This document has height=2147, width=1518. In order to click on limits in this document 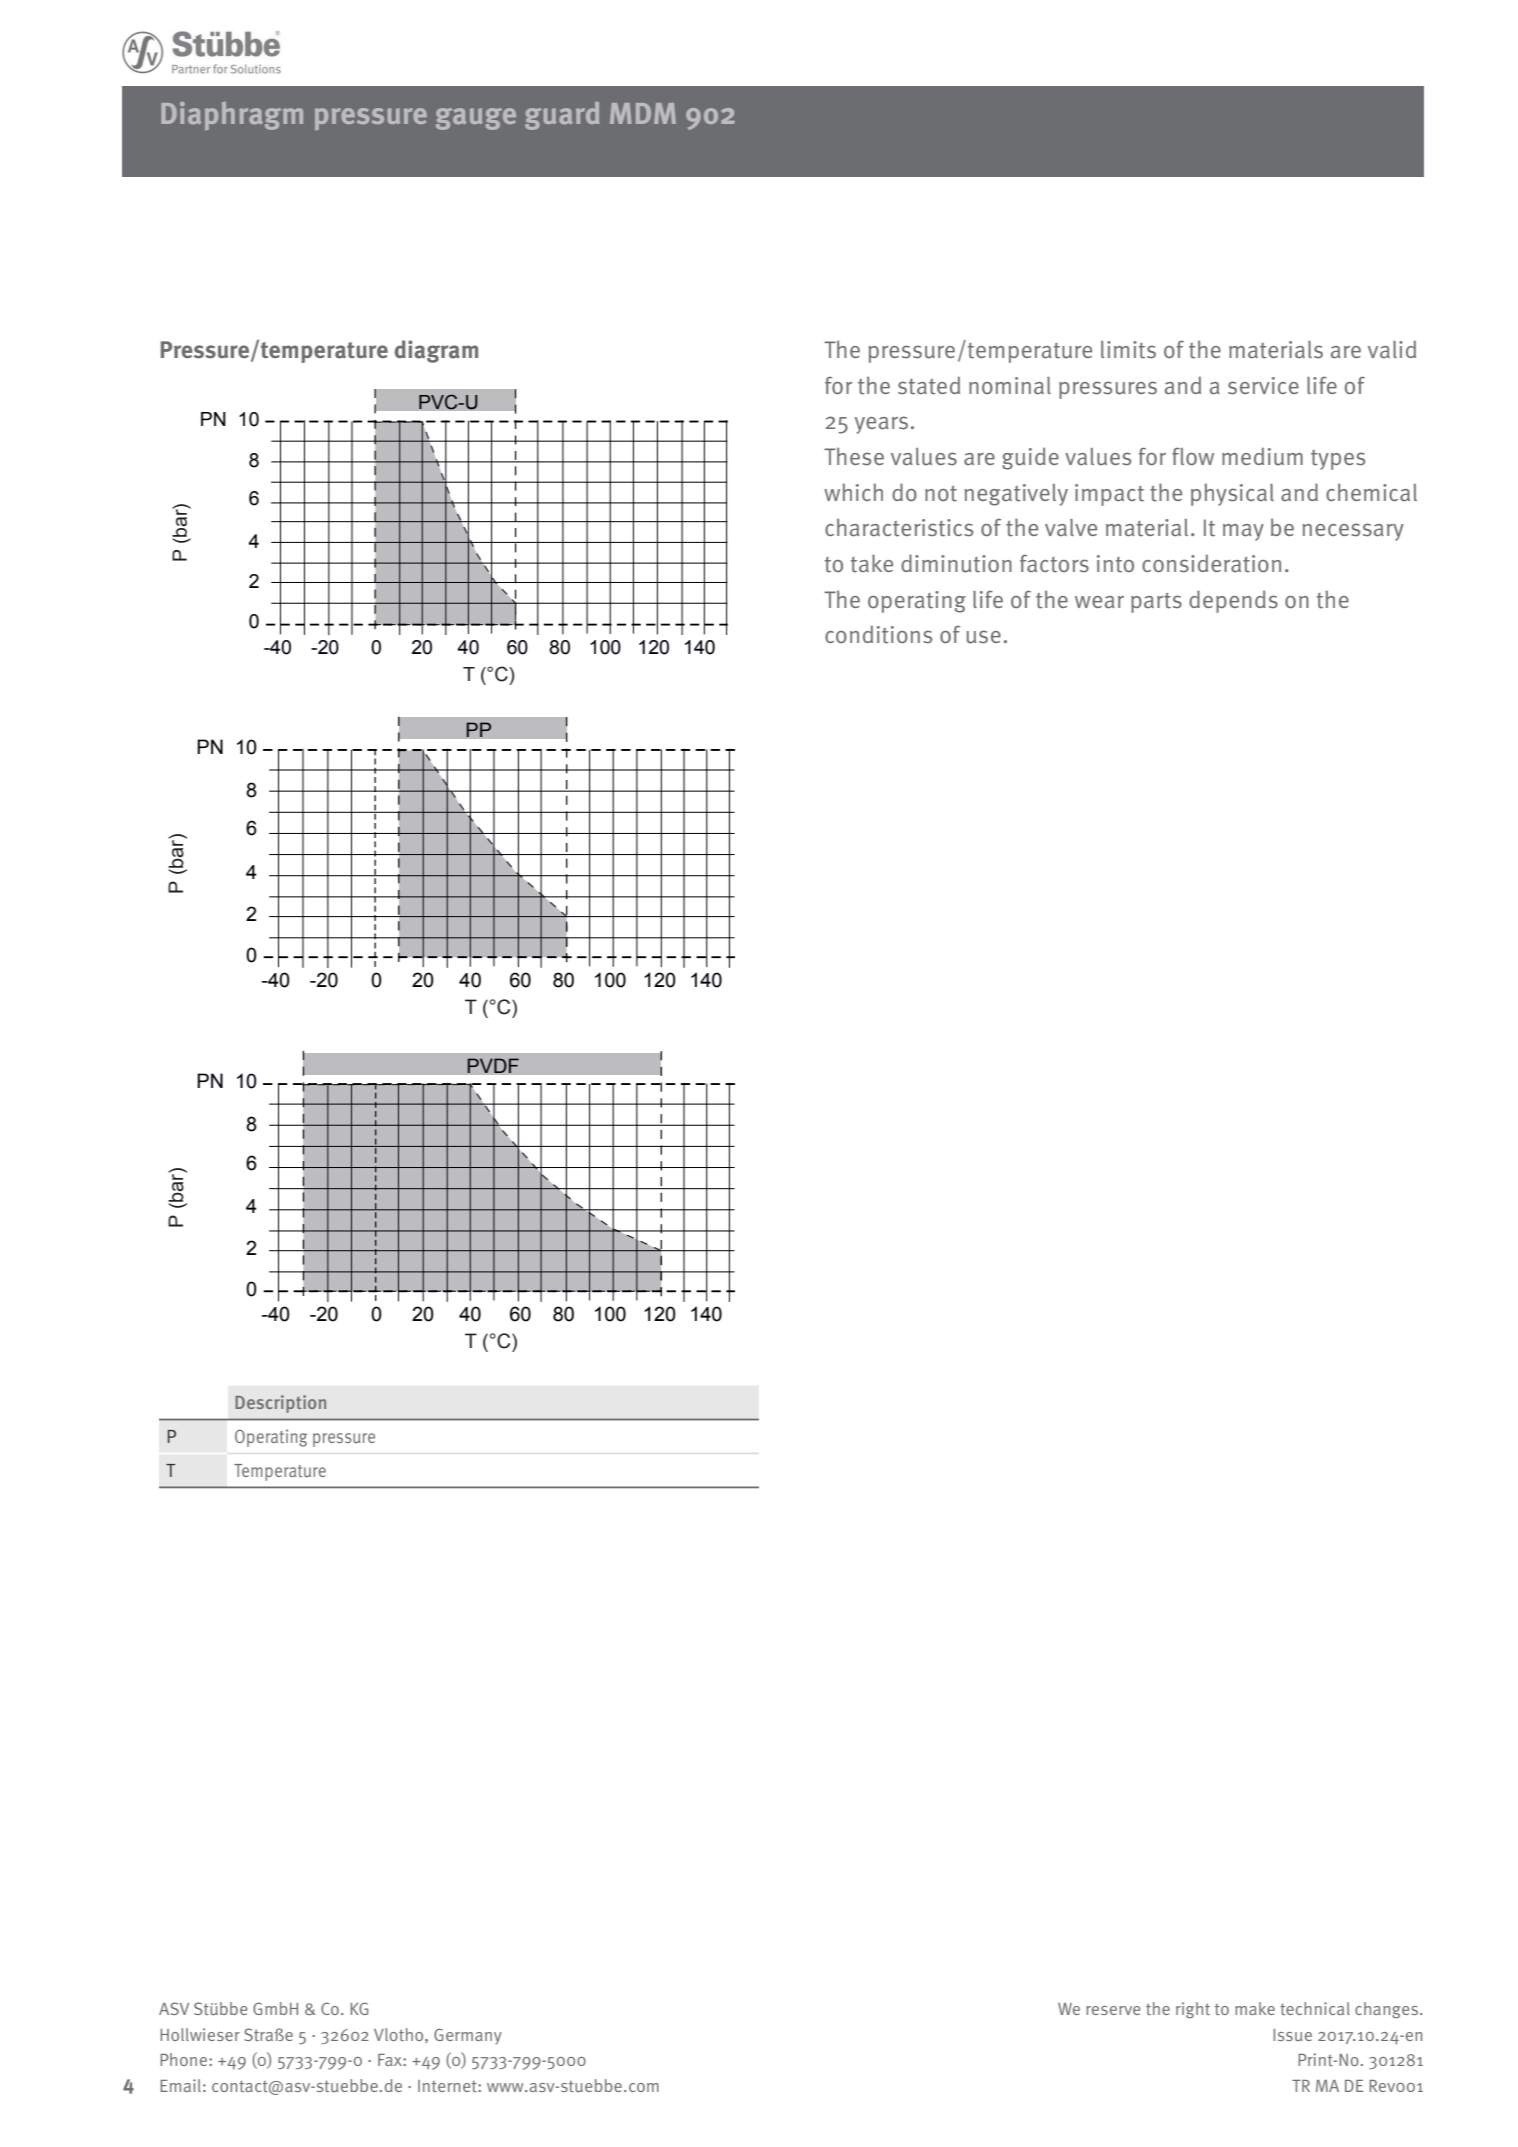, I will do `click(1128, 350)`.
